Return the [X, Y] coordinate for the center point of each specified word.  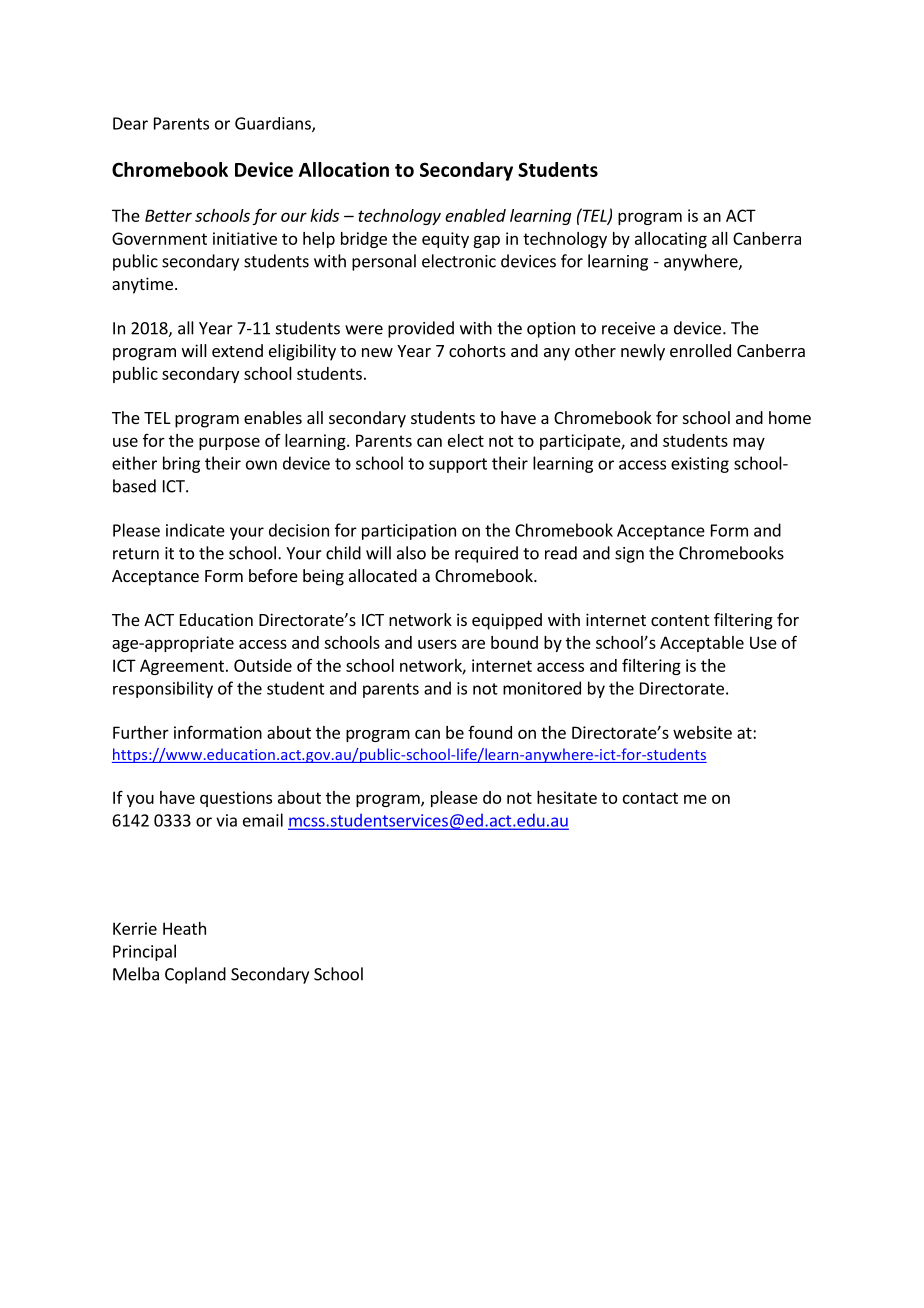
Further [141, 732]
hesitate [567, 797]
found [490, 732]
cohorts [477, 350]
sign [629, 555]
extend [237, 350]
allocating [671, 240]
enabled [475, 215]
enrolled [700, 350]
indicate [195, 530]
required [486, 554]
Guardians [274, 124]
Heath [184, 928]
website [702, 732]
